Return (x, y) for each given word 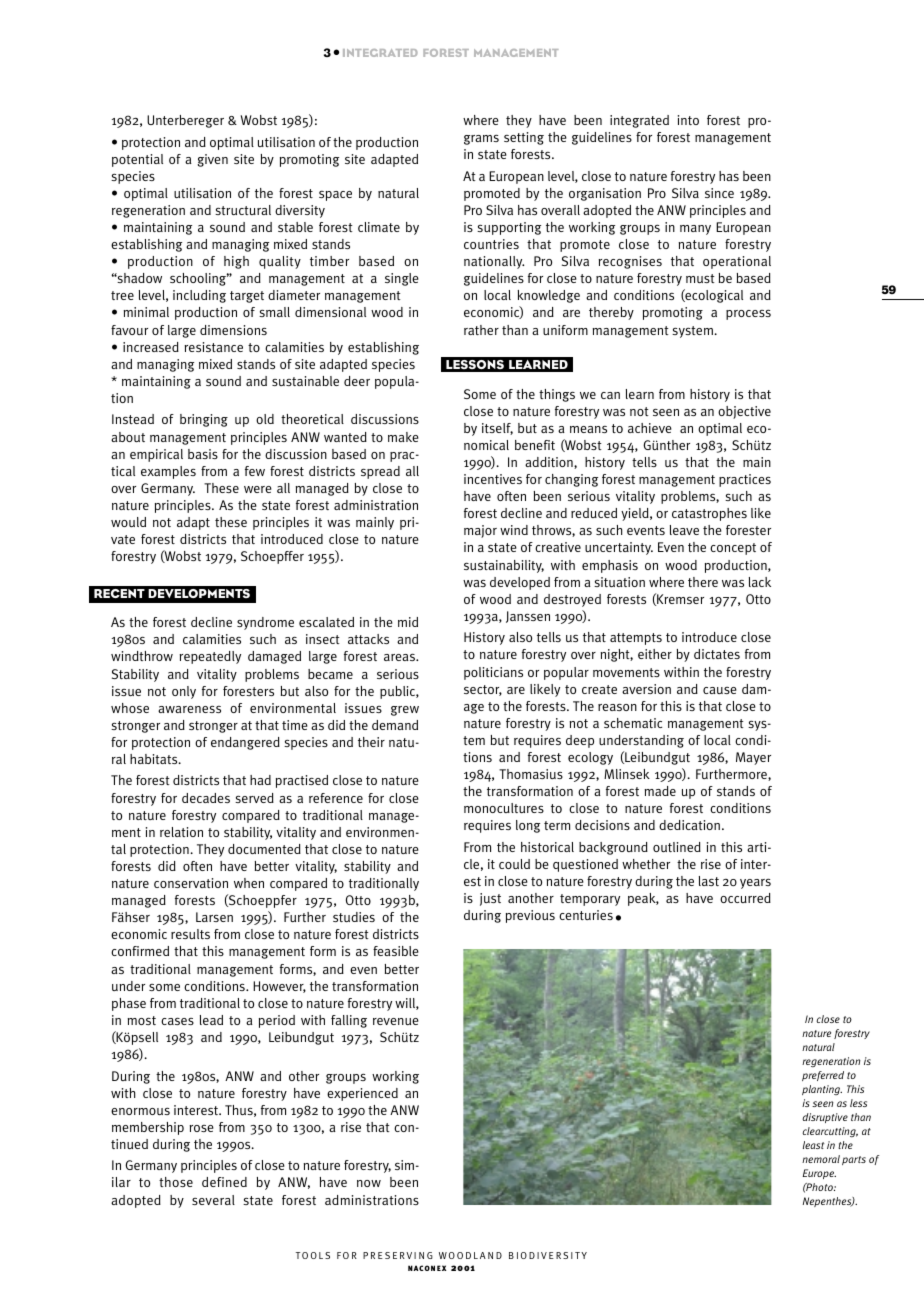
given (213, 160)
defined (224, 1182)
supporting (509, 228)
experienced (362, 1094)
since (719, 193)
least (813, 1145)
